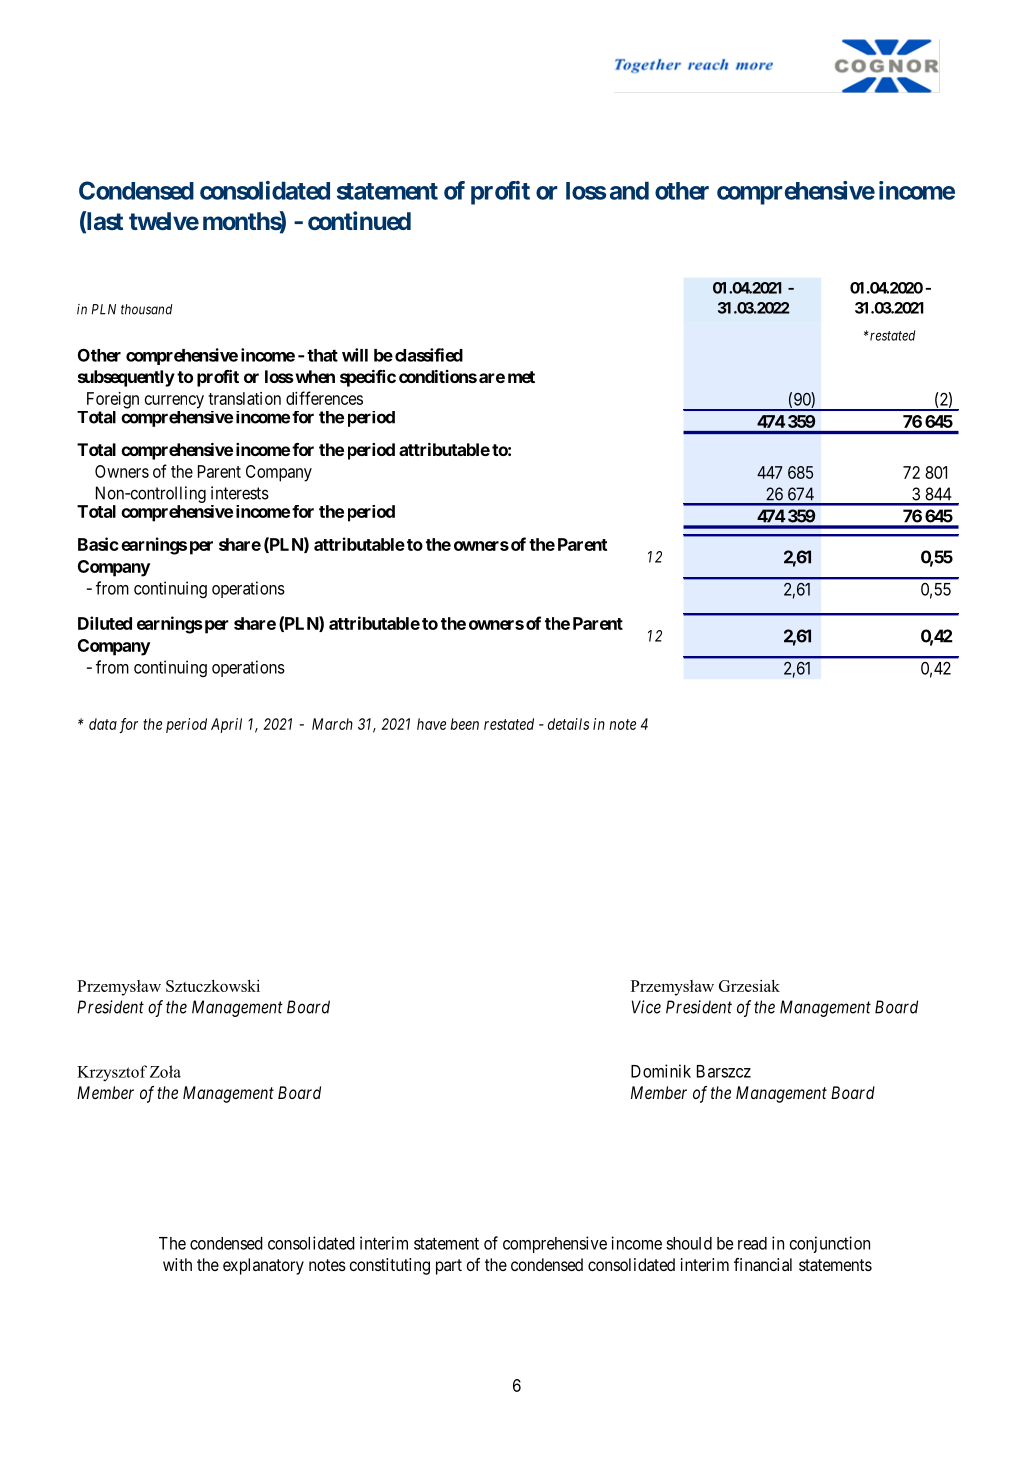 This page has width=1034, height=1463. What do you see at coordinates (449, 1267) in the page?
I see `part` at bounding box center [449, 1267].
